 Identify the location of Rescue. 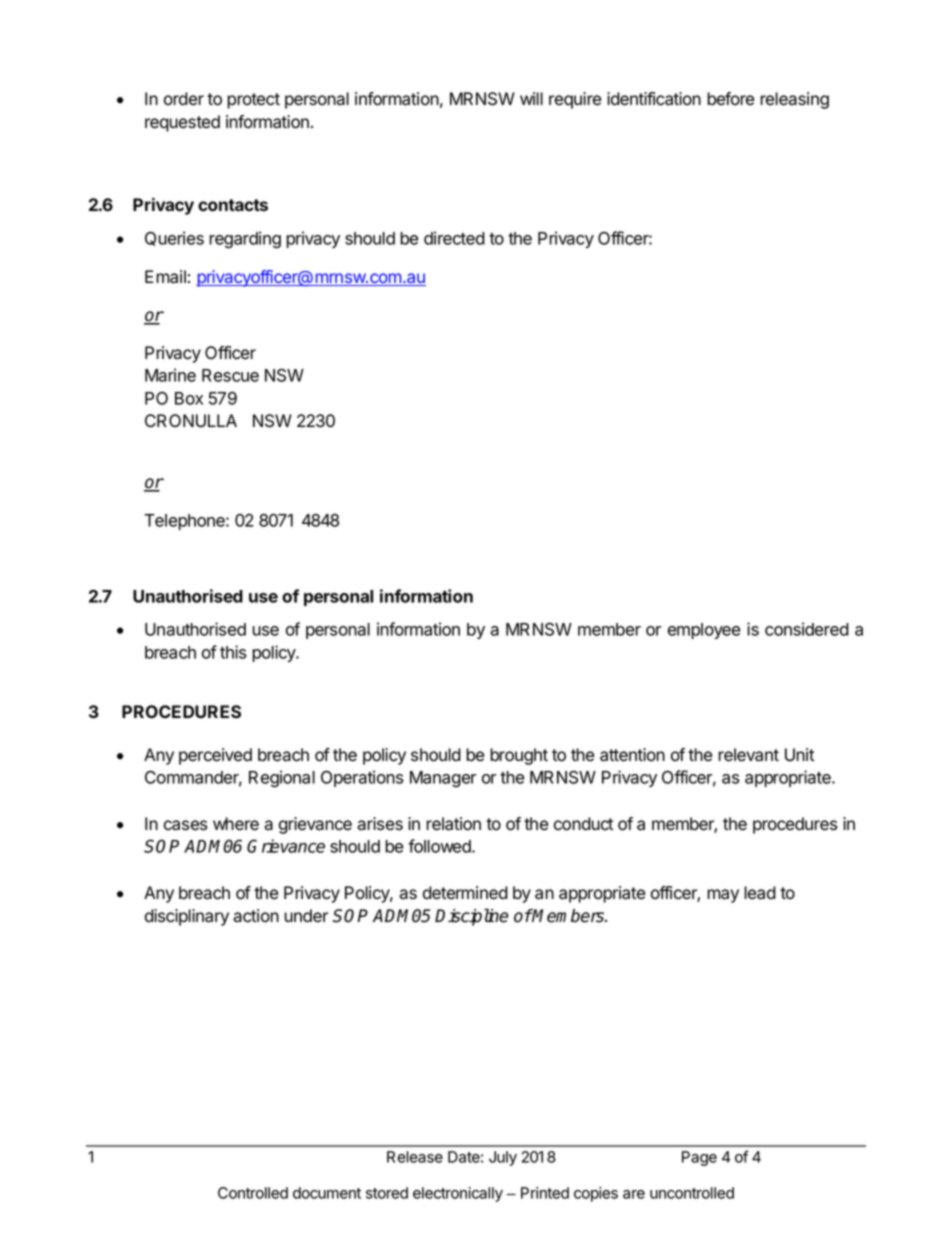
(230, 375).
